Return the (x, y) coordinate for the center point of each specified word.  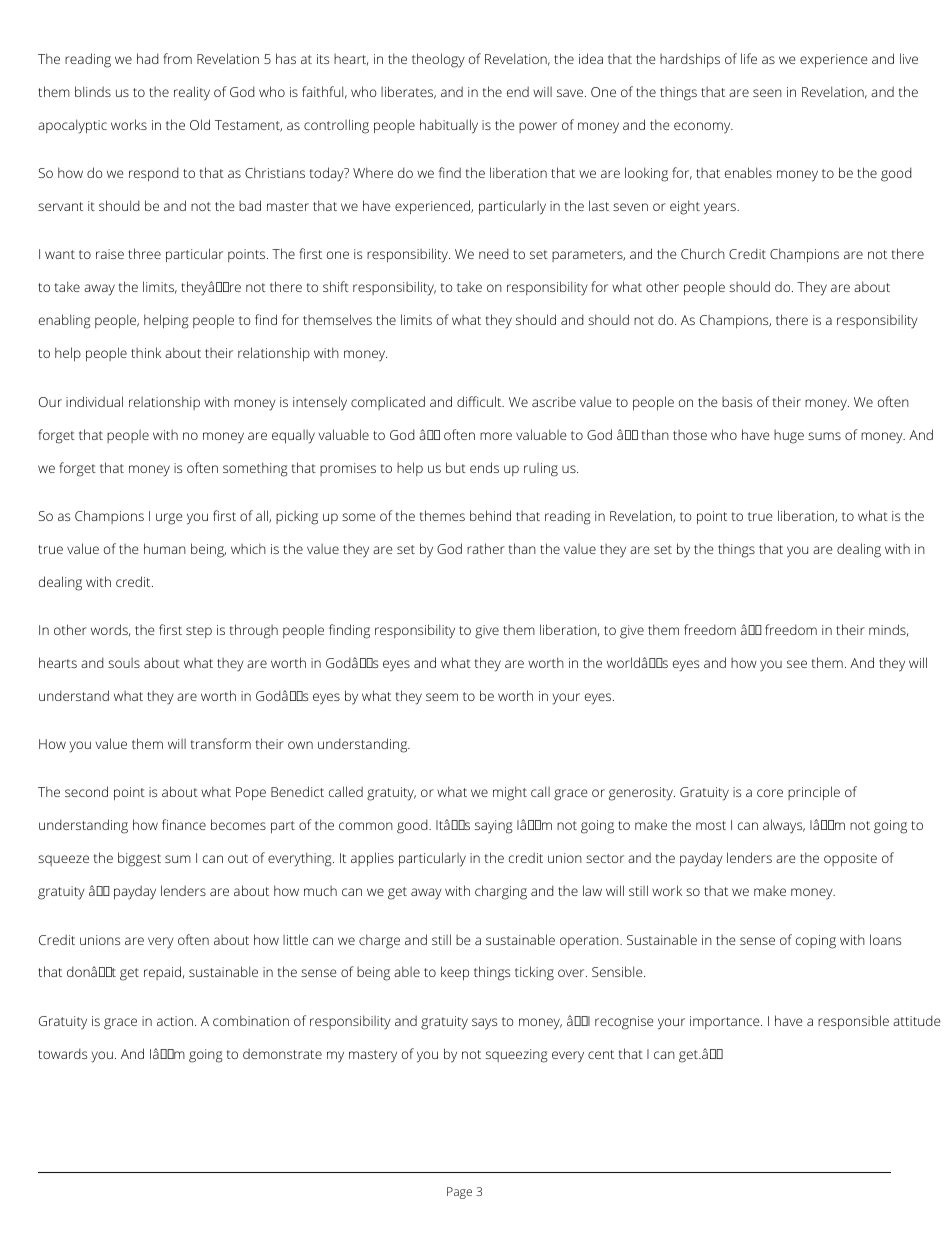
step (199, 632)
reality (192, 93)
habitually (449, 126)
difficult (480, 401)
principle (814, 793)
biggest (139, 859)
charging (501, 892)
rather (486, 548)
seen (767, 93)
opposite (850, 859)
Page (459, 1193)
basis (737, 402)
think (146, 352)
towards (62, 1053)
